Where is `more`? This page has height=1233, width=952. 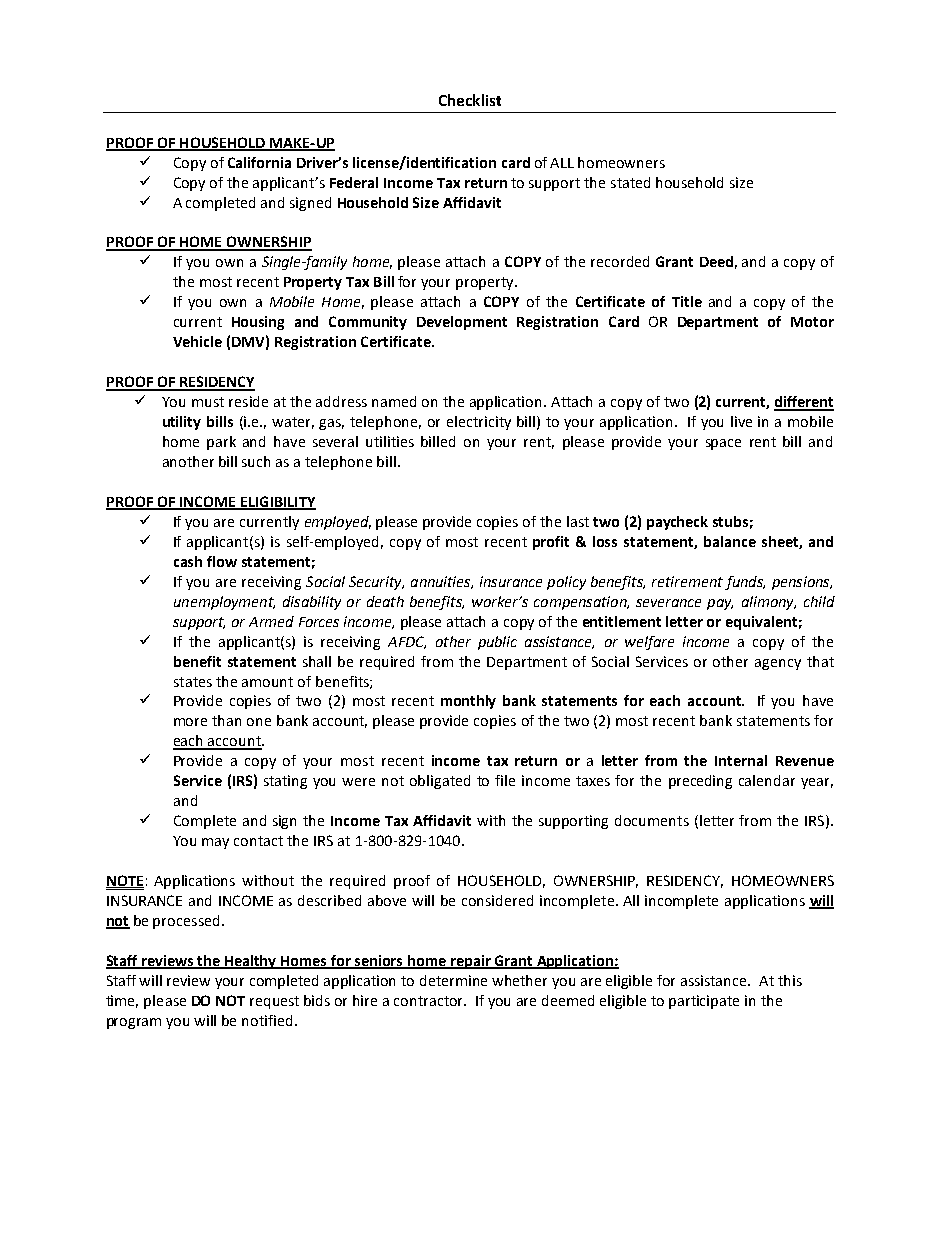 more is located at coordinates (190, 722).
